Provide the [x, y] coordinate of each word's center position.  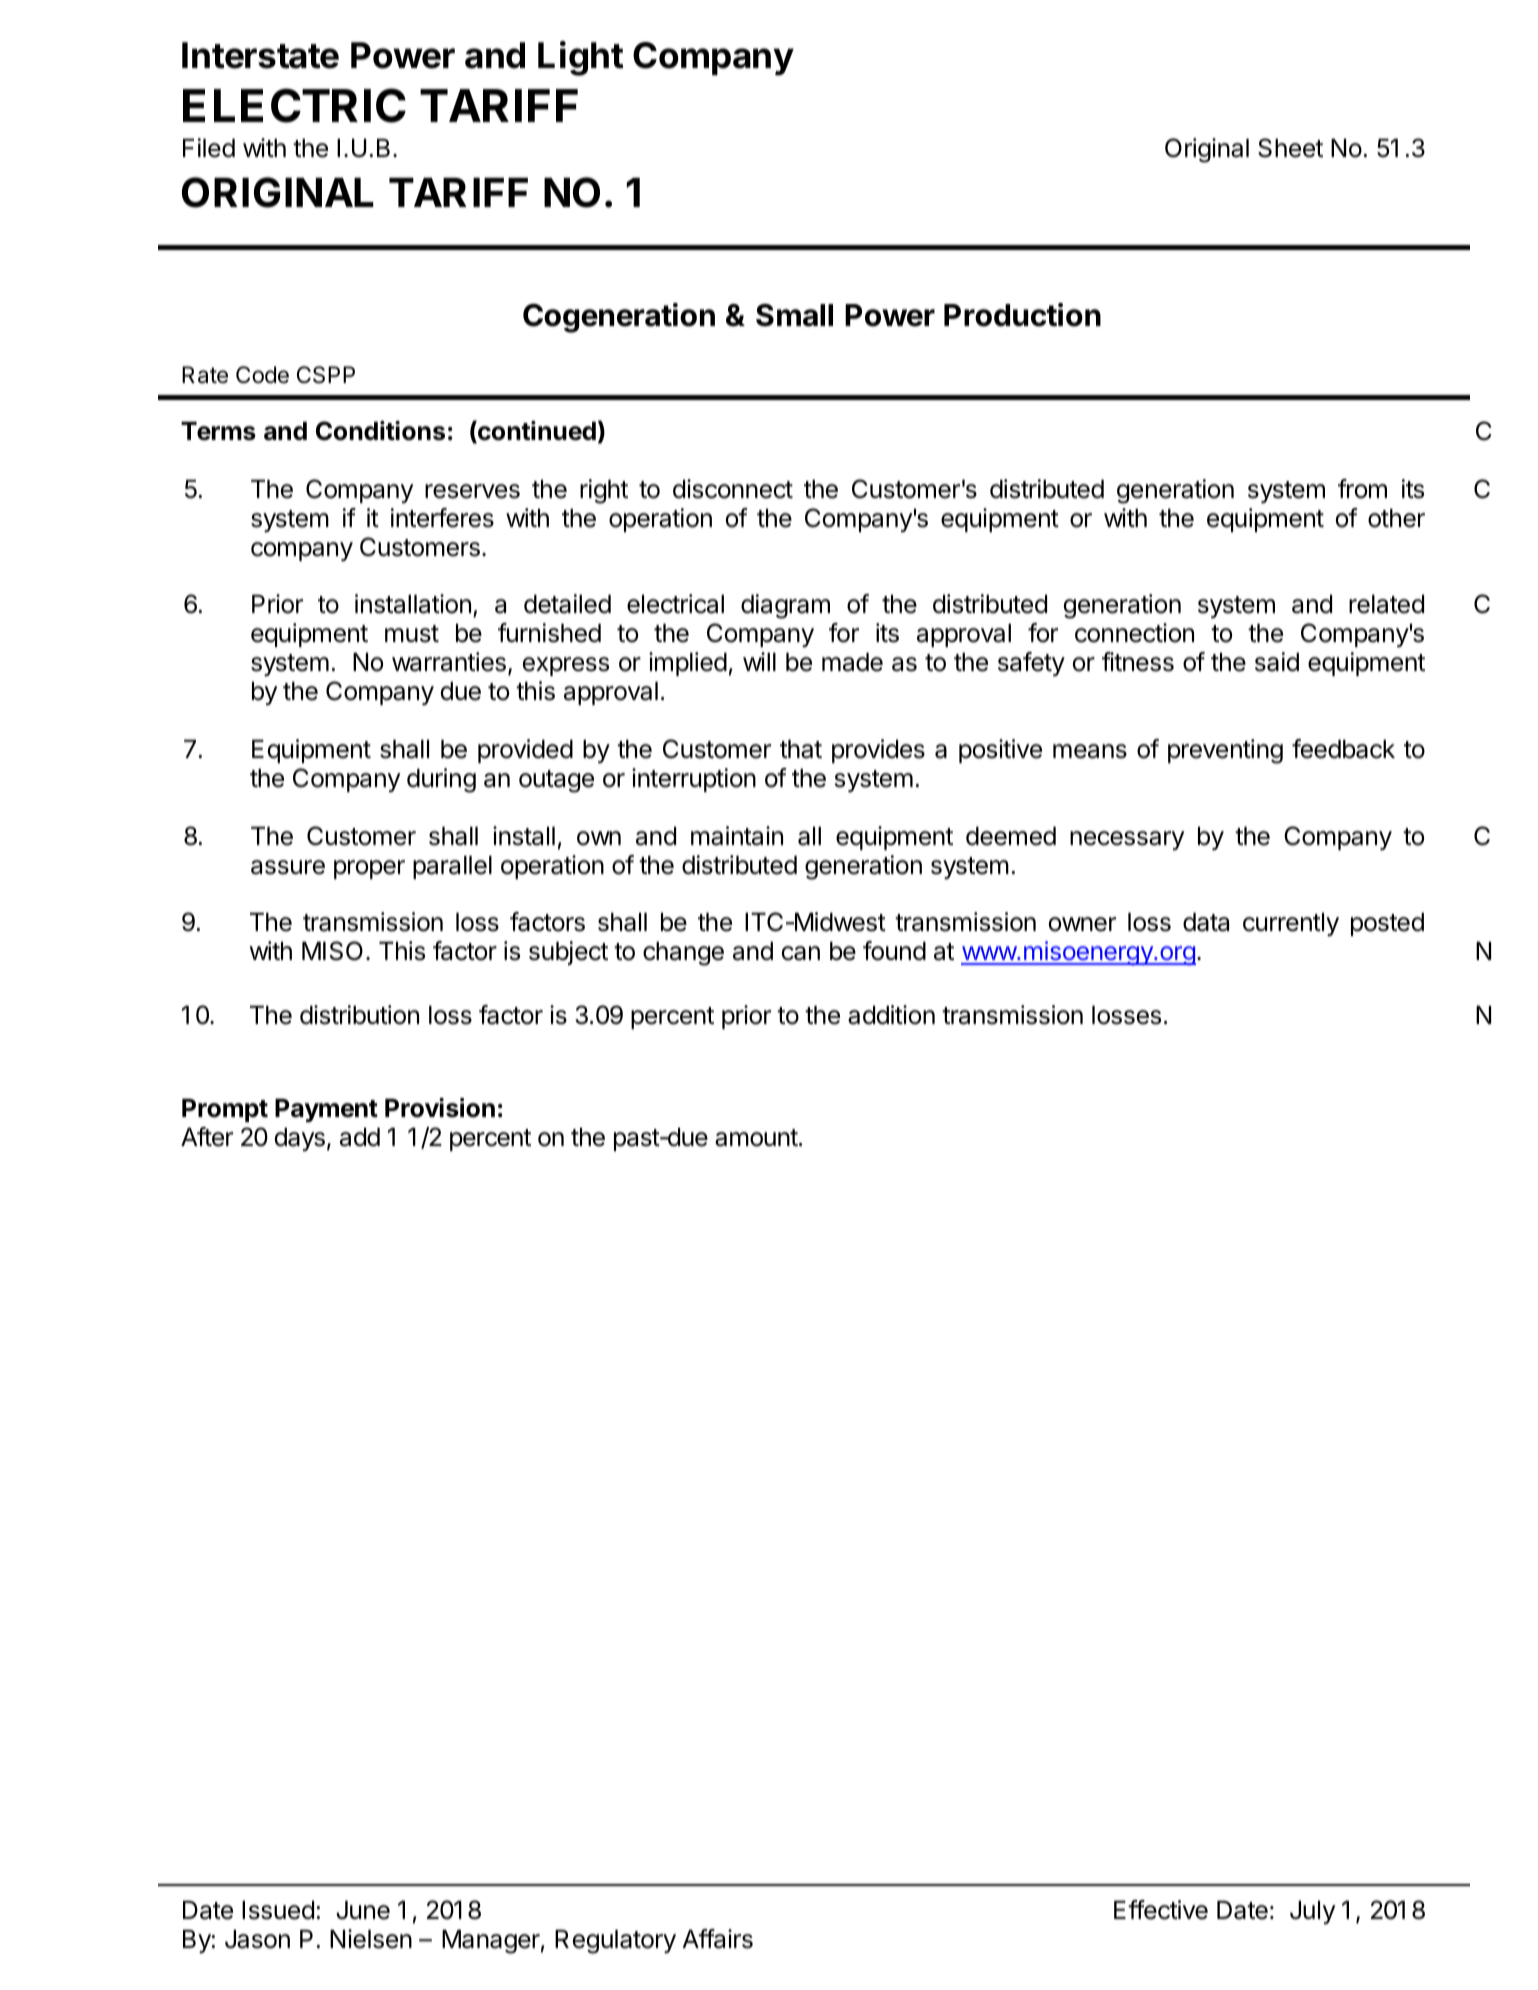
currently [1291, 924]
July [1312, 1912]
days [300, 1139]
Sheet [1290, 148]
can [801, 953]
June [363, 1910]
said [1277, 662]
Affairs [718, 1939]
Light [580, 58]
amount [756, 1138]
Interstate [260, 55]
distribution [359, 1015]
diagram [785, 606]
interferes [442, 518]
